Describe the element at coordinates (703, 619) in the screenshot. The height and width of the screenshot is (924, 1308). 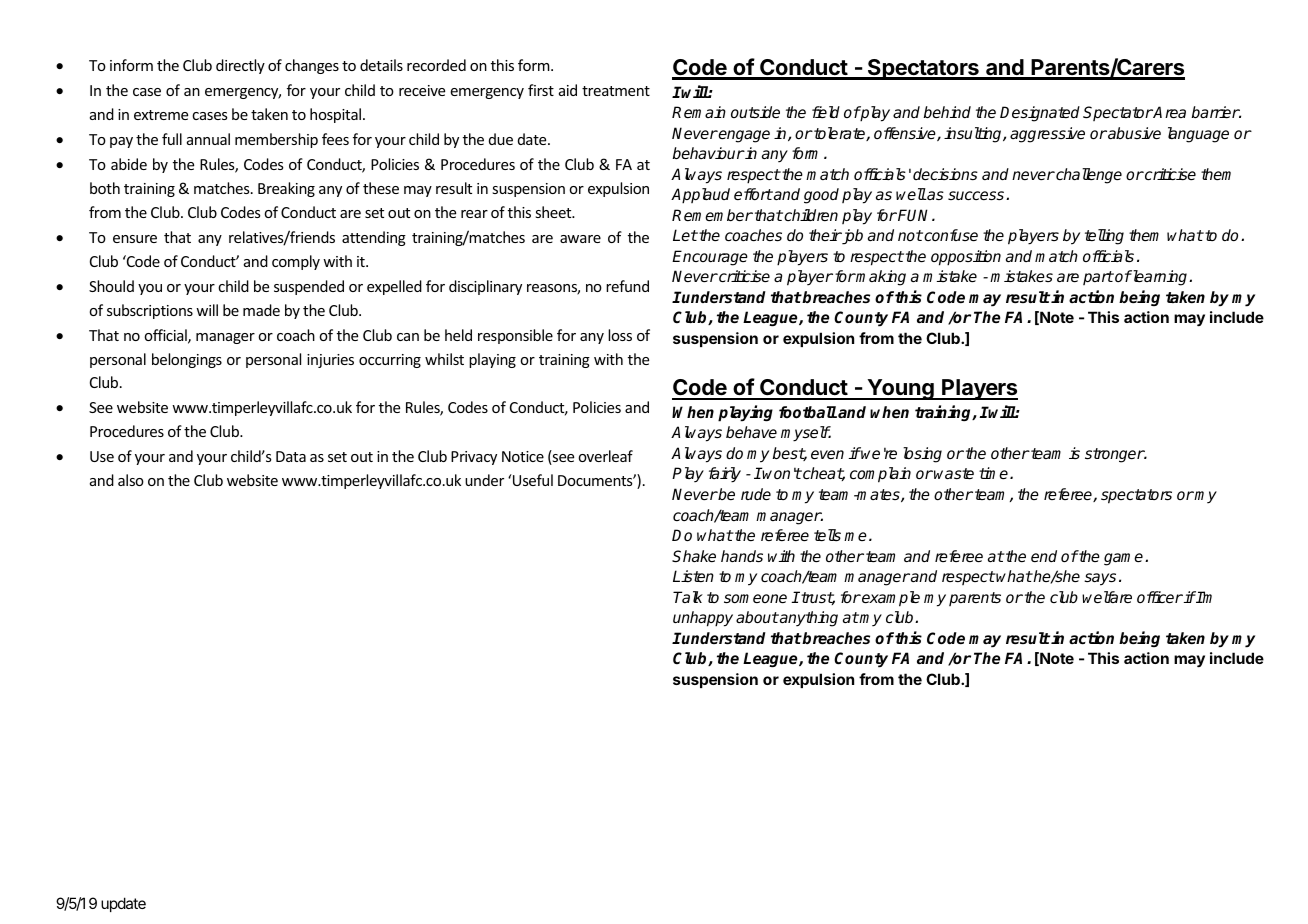
I see `unhappy` at that location.
